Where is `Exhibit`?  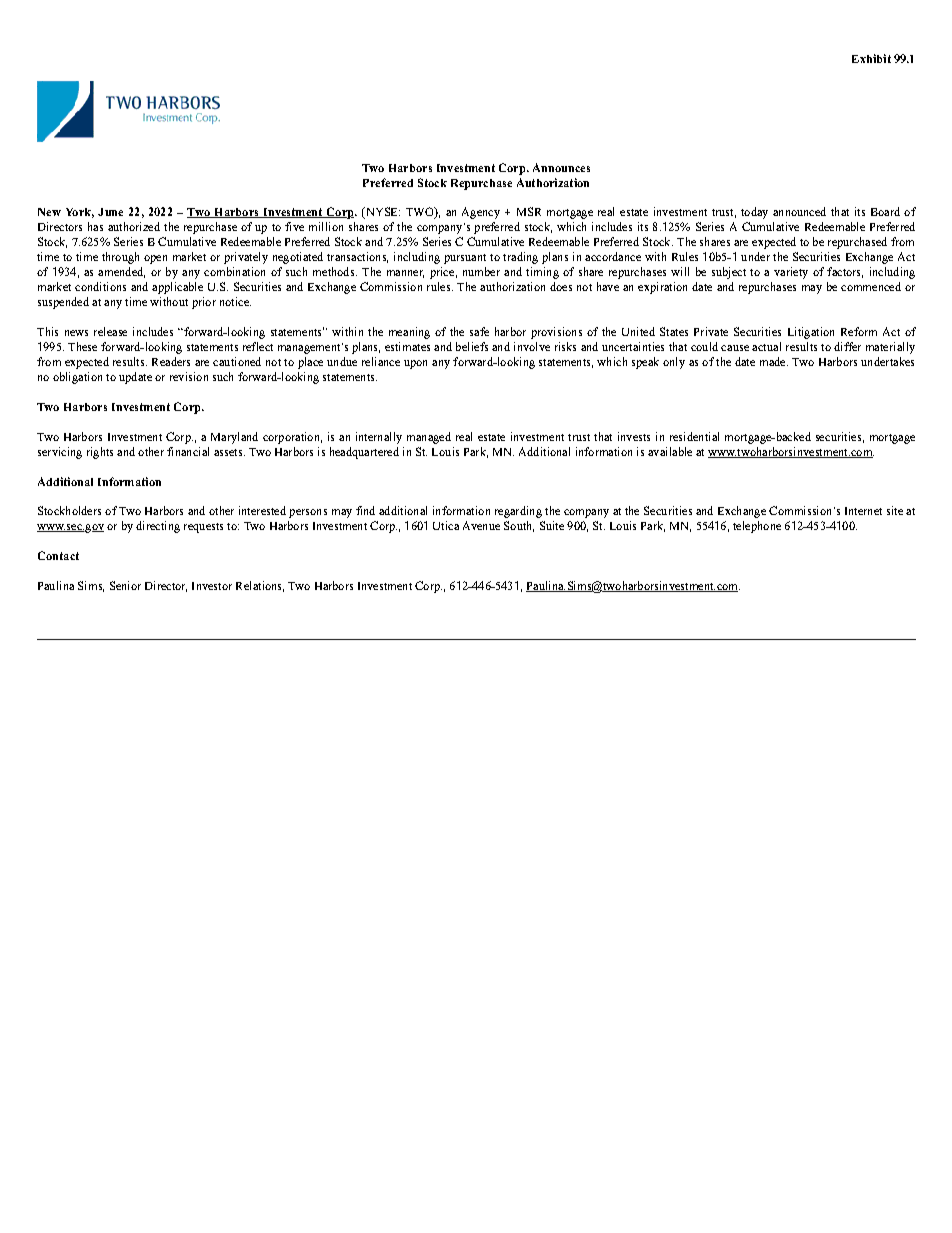
Exhibit is located at coordinates (871, 58).
